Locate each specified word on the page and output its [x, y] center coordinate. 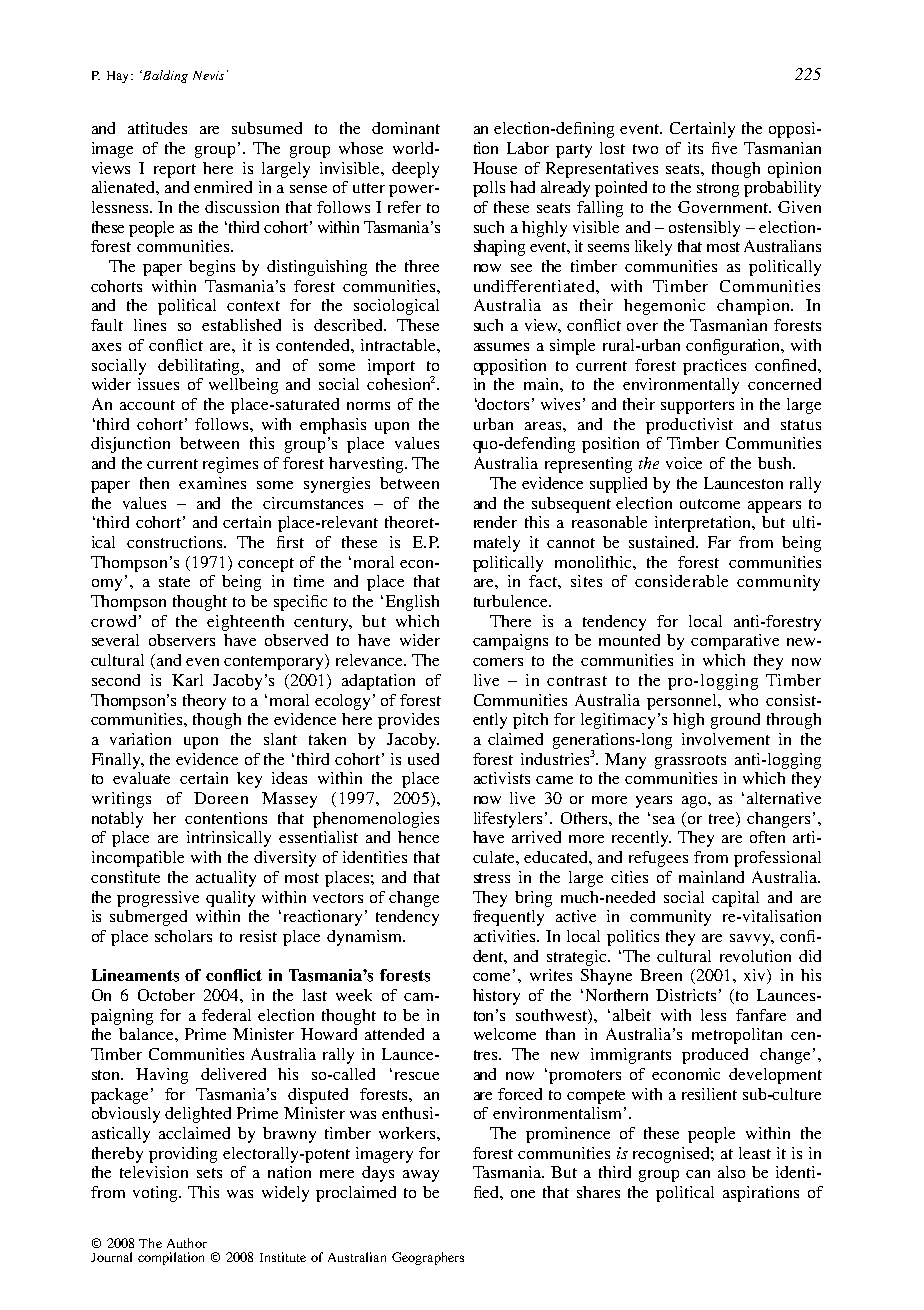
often [767, 837]
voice [684, 463]
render [495, 522]
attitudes [157, 128]
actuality [226, 879]
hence [418, 837]
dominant [406, 128]
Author [187, 1243]
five [724, 148]
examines [212, 483]
